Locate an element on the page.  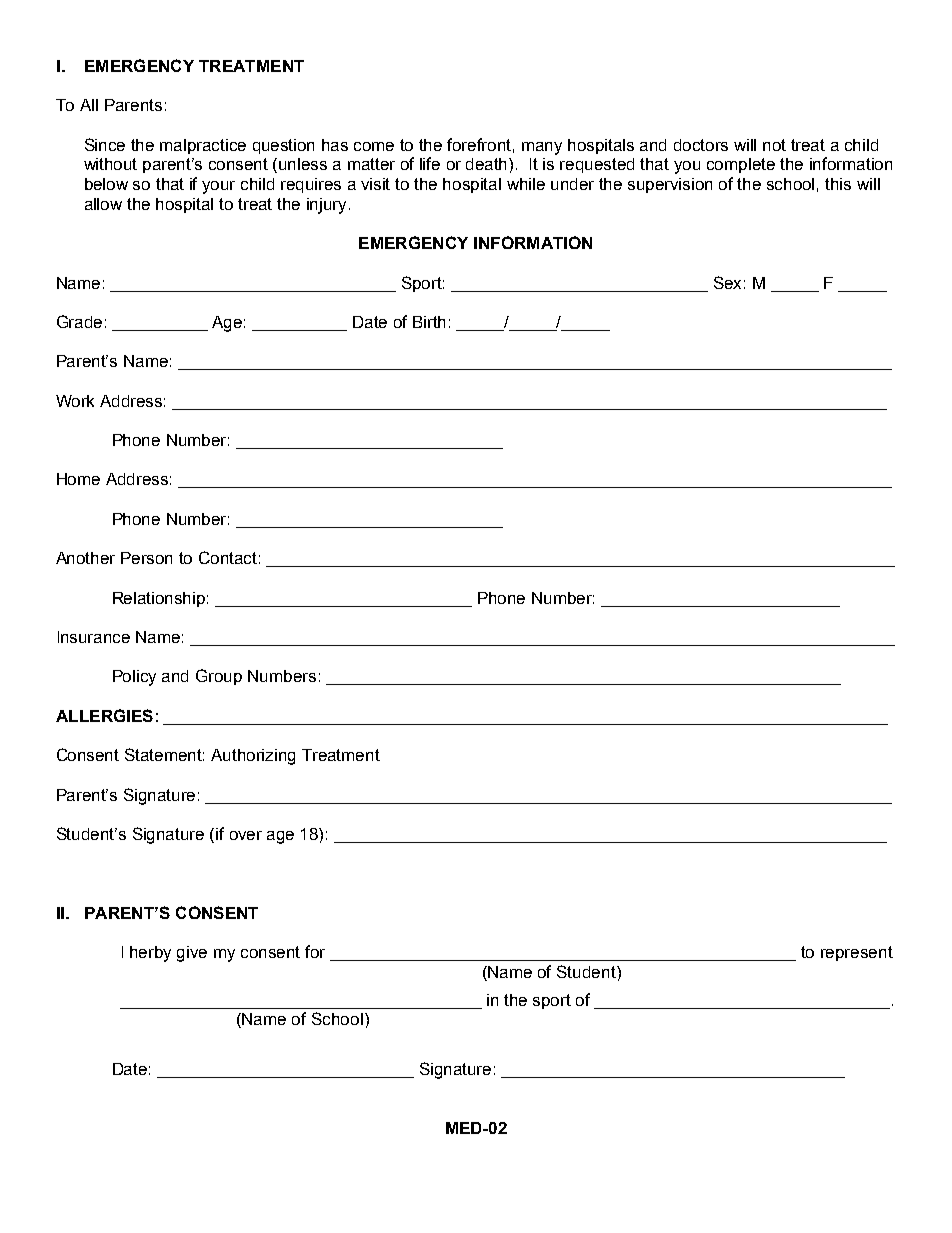
herby is located at coordinates (150, 954).
